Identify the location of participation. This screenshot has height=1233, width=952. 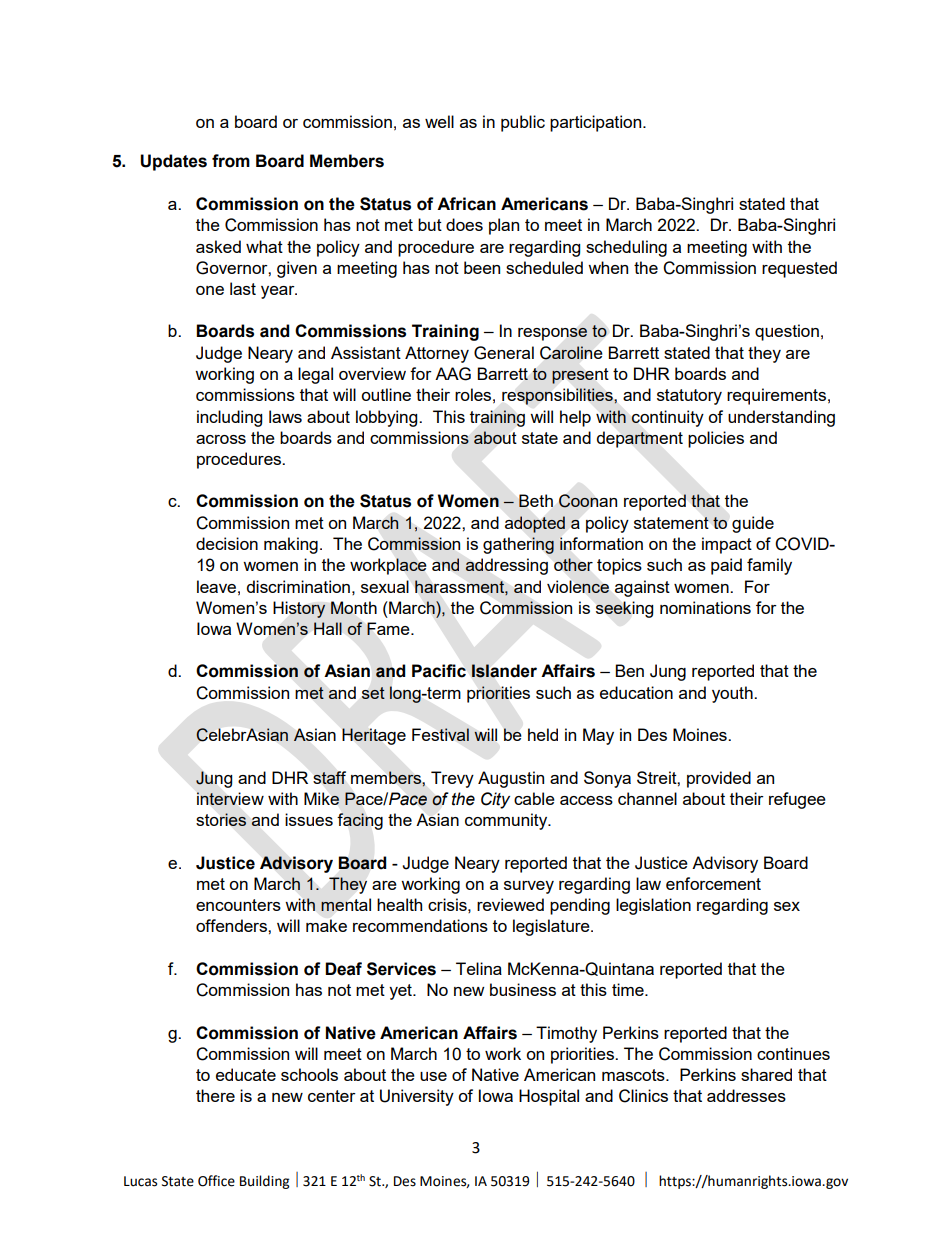
(597, 123).
